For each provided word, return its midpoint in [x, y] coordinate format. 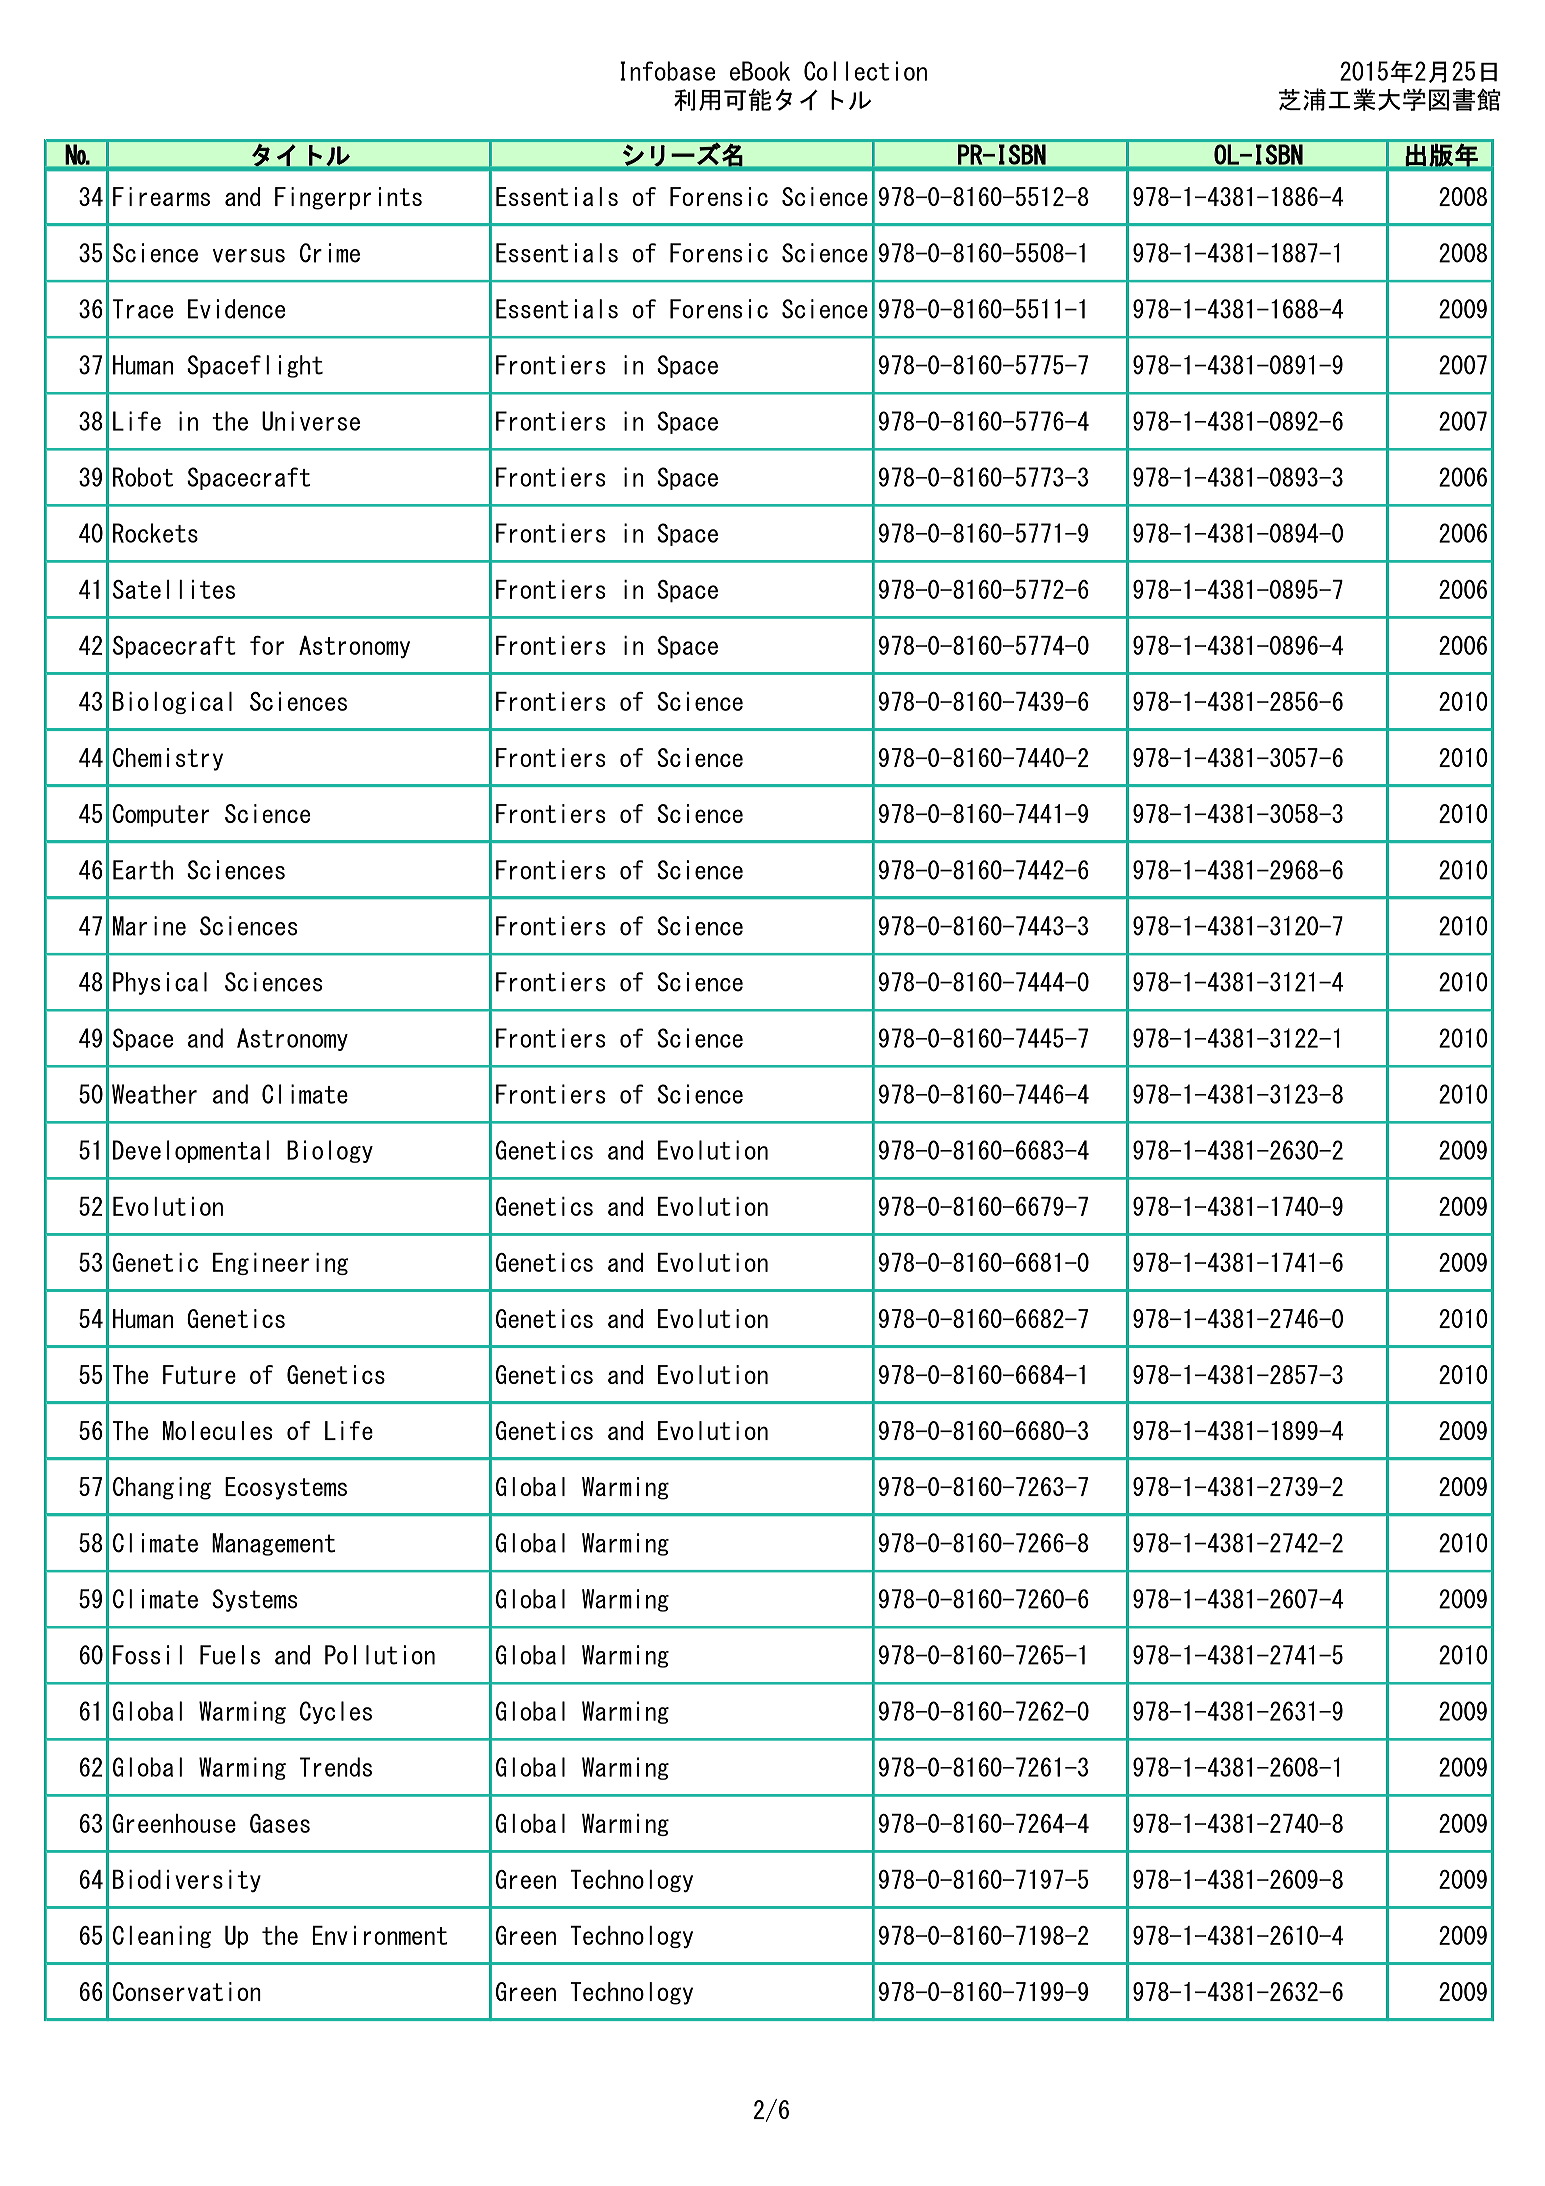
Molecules [217, 1430]
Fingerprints [348, 198]
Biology [330, 1151]
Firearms [161, 196]
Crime [330, 253]
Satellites [174, 589]
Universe [311, 421]
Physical [160, 983]
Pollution [380, 1655]
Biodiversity [187, 1881]
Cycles [336, 1712]
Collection [865, 71]
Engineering [280, 1264]
